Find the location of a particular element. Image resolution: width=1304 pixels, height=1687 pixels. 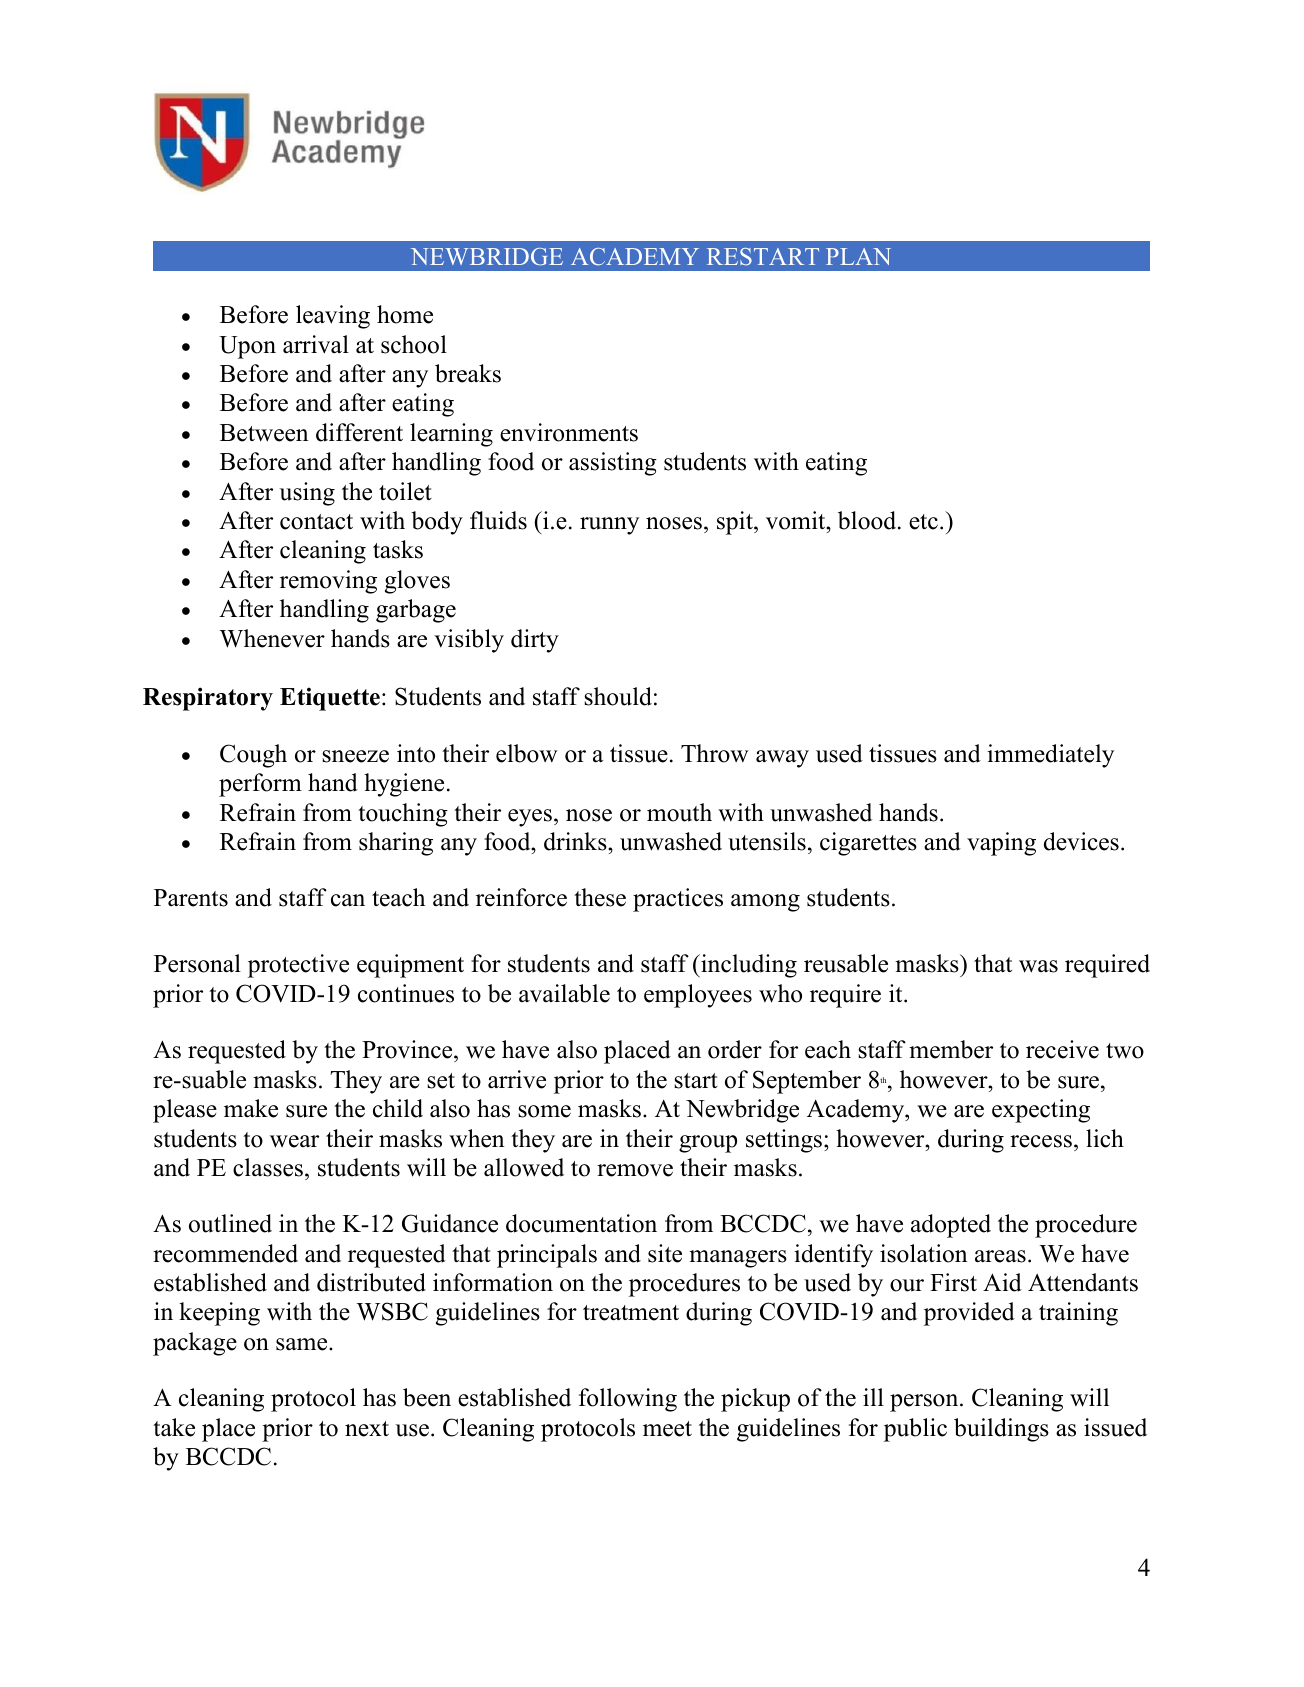

PLAN is located at coordinates (858, 256).
